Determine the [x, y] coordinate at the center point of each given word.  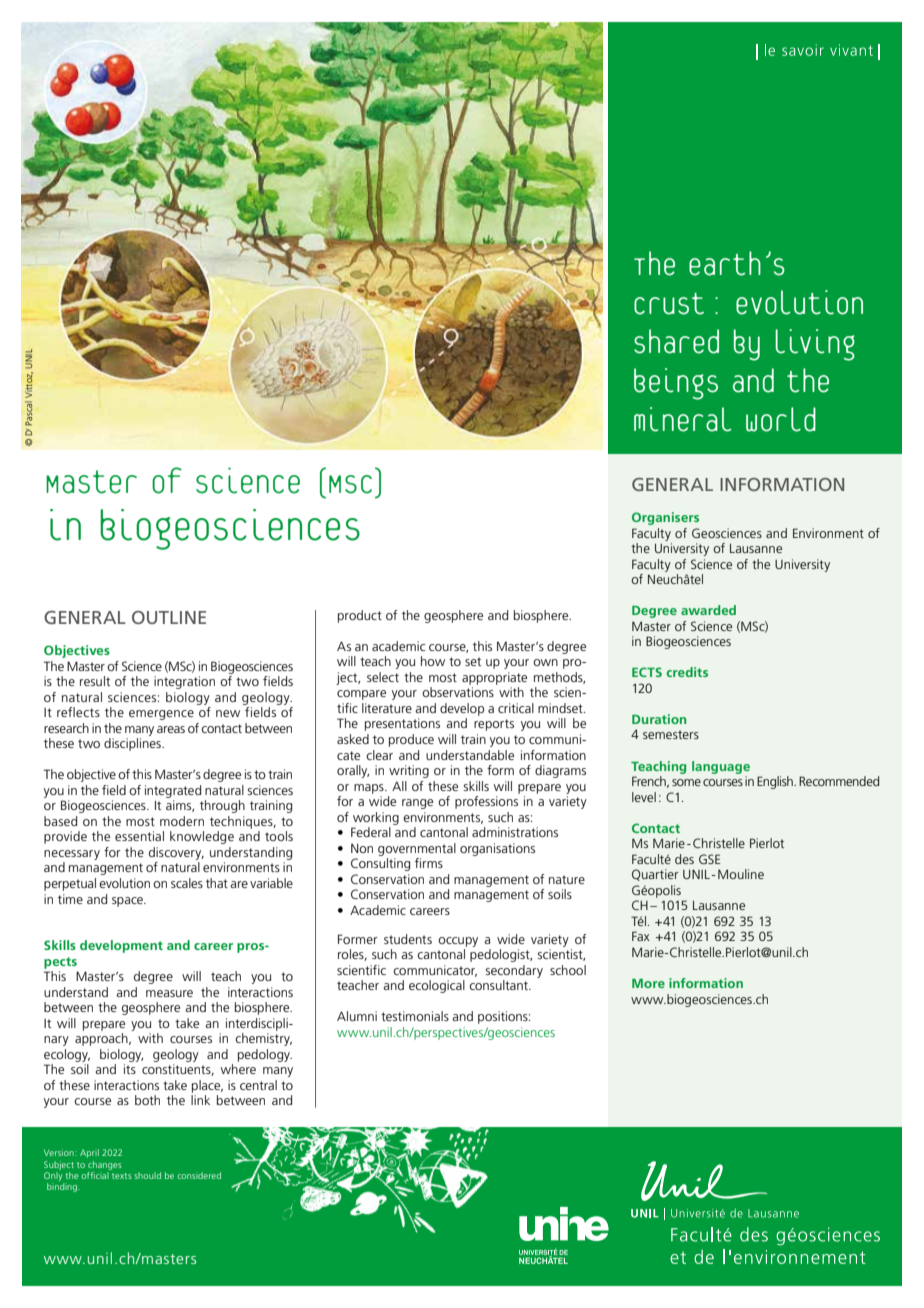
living [815, 345]
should [147, 1175]
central [258, 1085]
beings [676, 384]
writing [409, 771]
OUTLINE [169, 617]
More [648, 983]
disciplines [133, 744]
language [721, 767]
